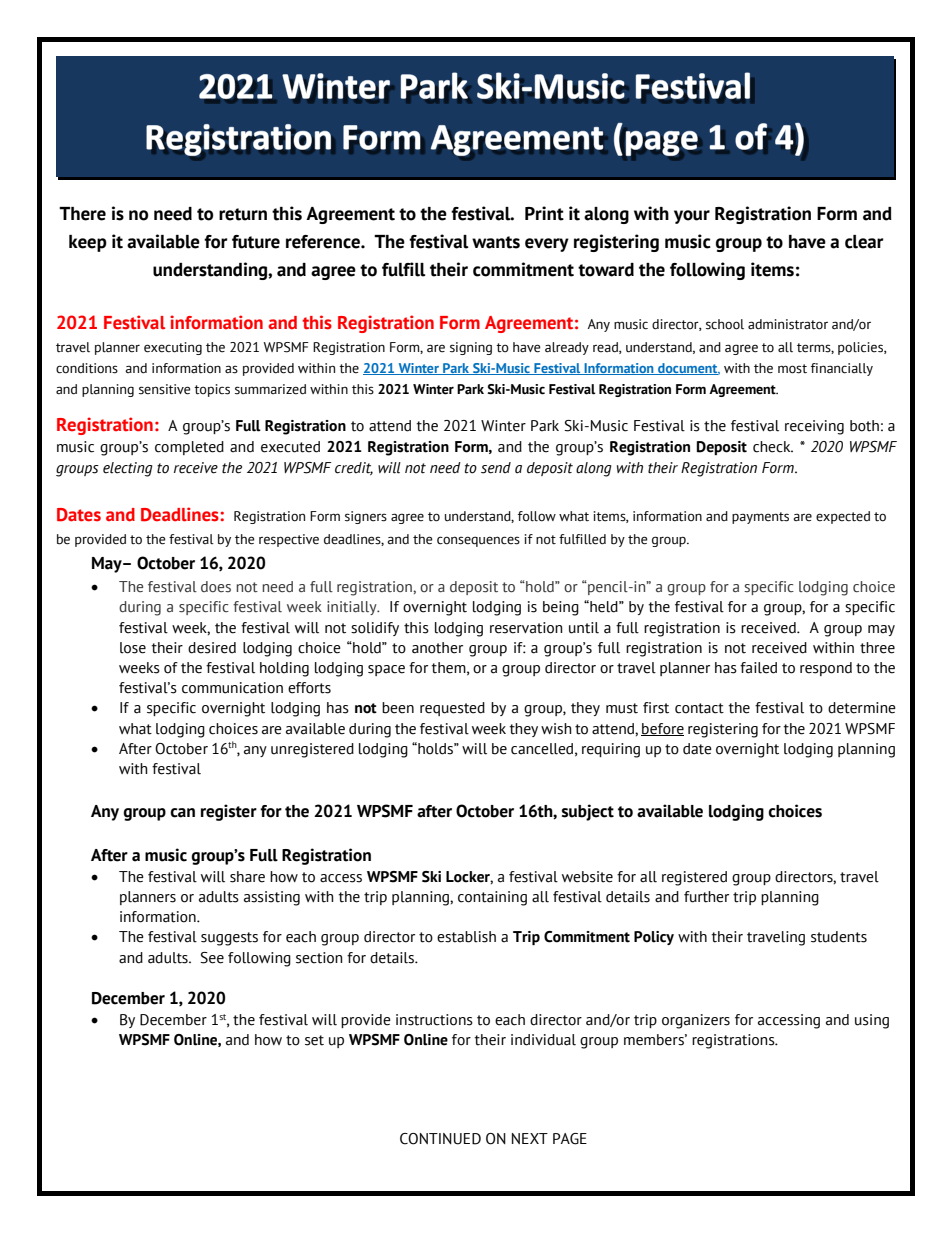 This document has width=952, height=1233. What do you see at coordinates (256, 242) in the document?
I see `future` at bounding box center [256, 242].
